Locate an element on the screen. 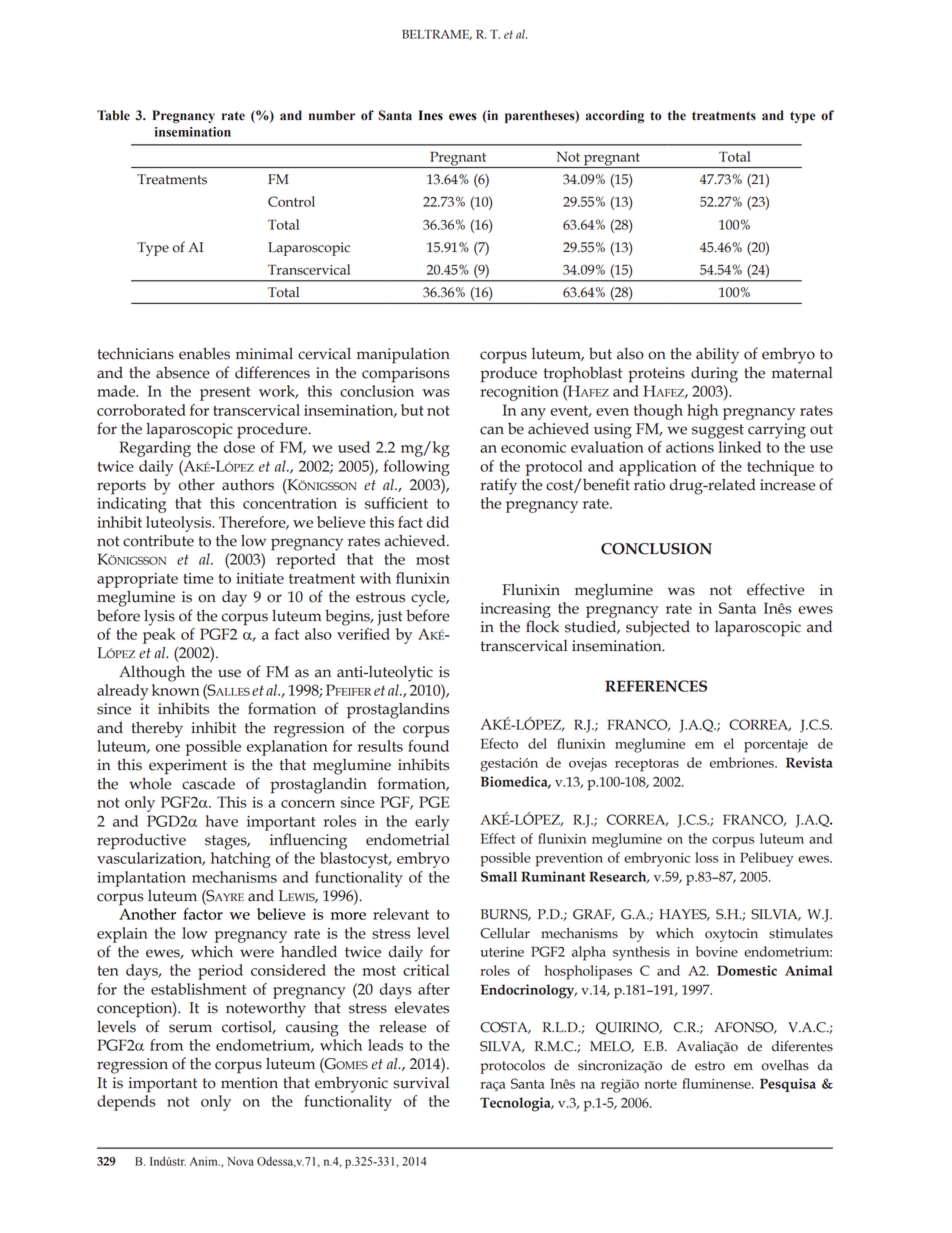  Regarding is located at coordinates (155, 449).
